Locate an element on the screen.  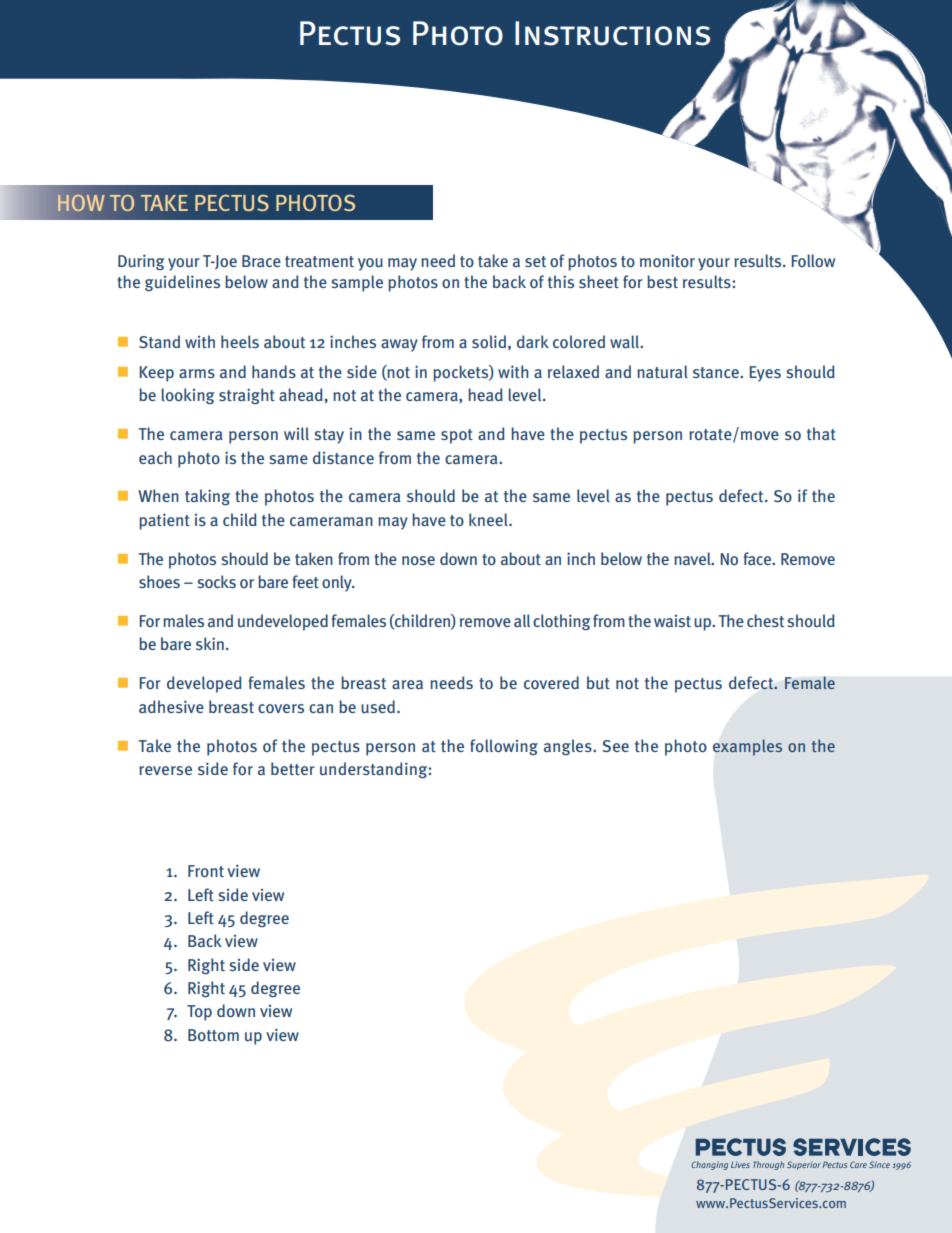
Instructions is located at coordinates (612, 33).
